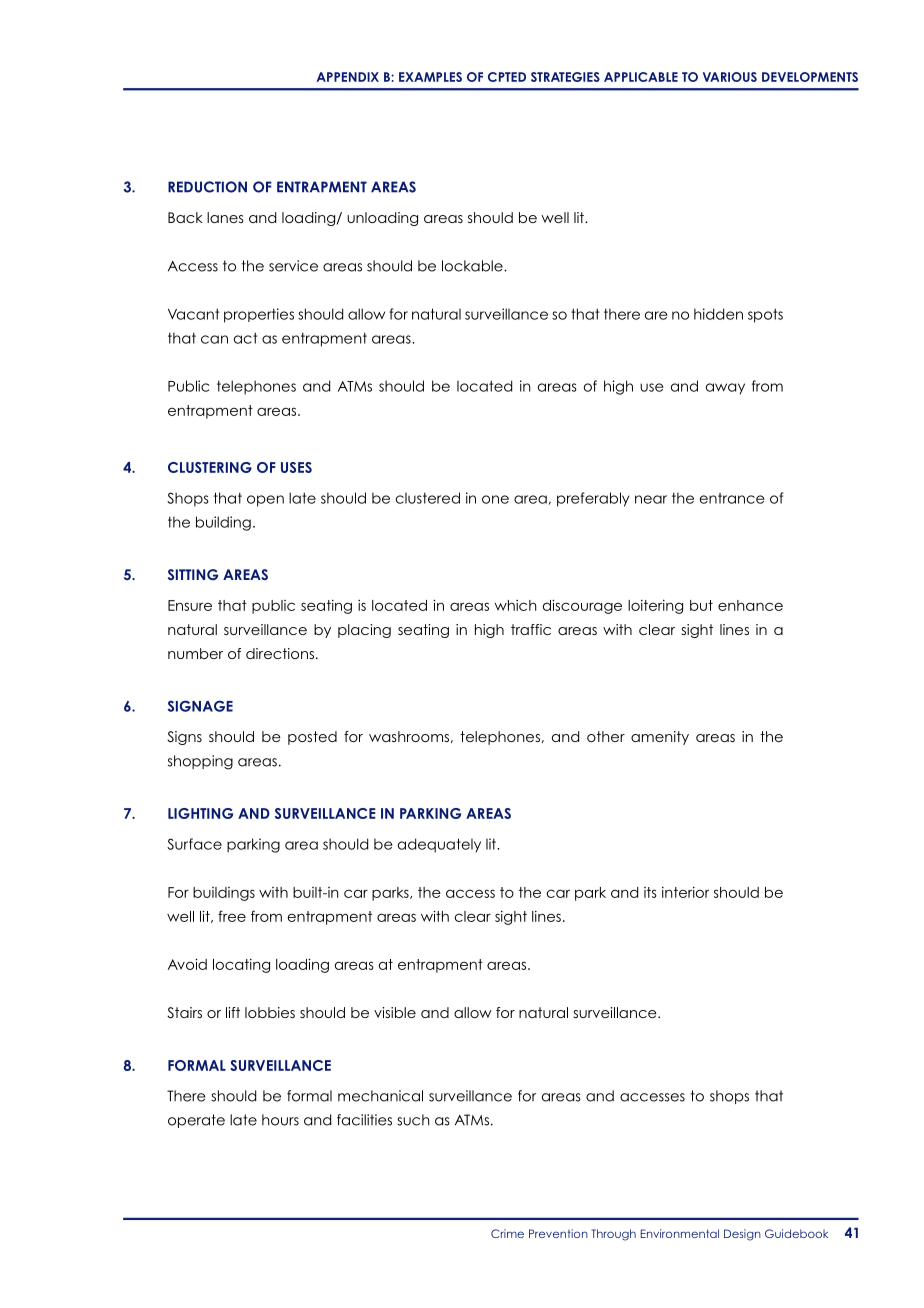  Describe the element at coordinates (232, 916) in the screenshot. I see `free` at that location.
